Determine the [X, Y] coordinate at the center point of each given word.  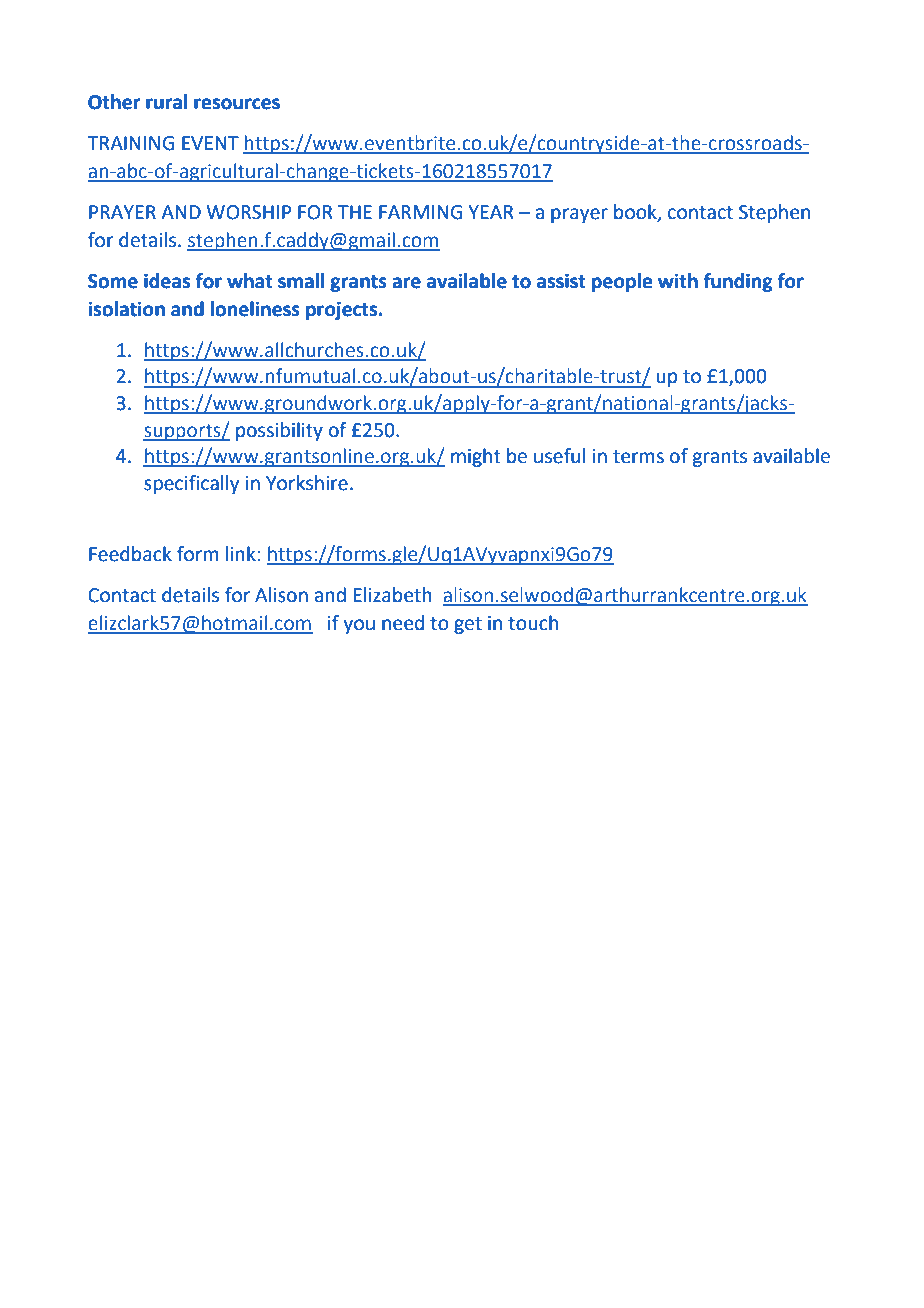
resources [237, 104]
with [678, 281]
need [403, 623]
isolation [126, 309]
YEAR [491, 212]
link [241, 553]
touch [533, 623]
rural [166, 102]
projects [343, 310]
